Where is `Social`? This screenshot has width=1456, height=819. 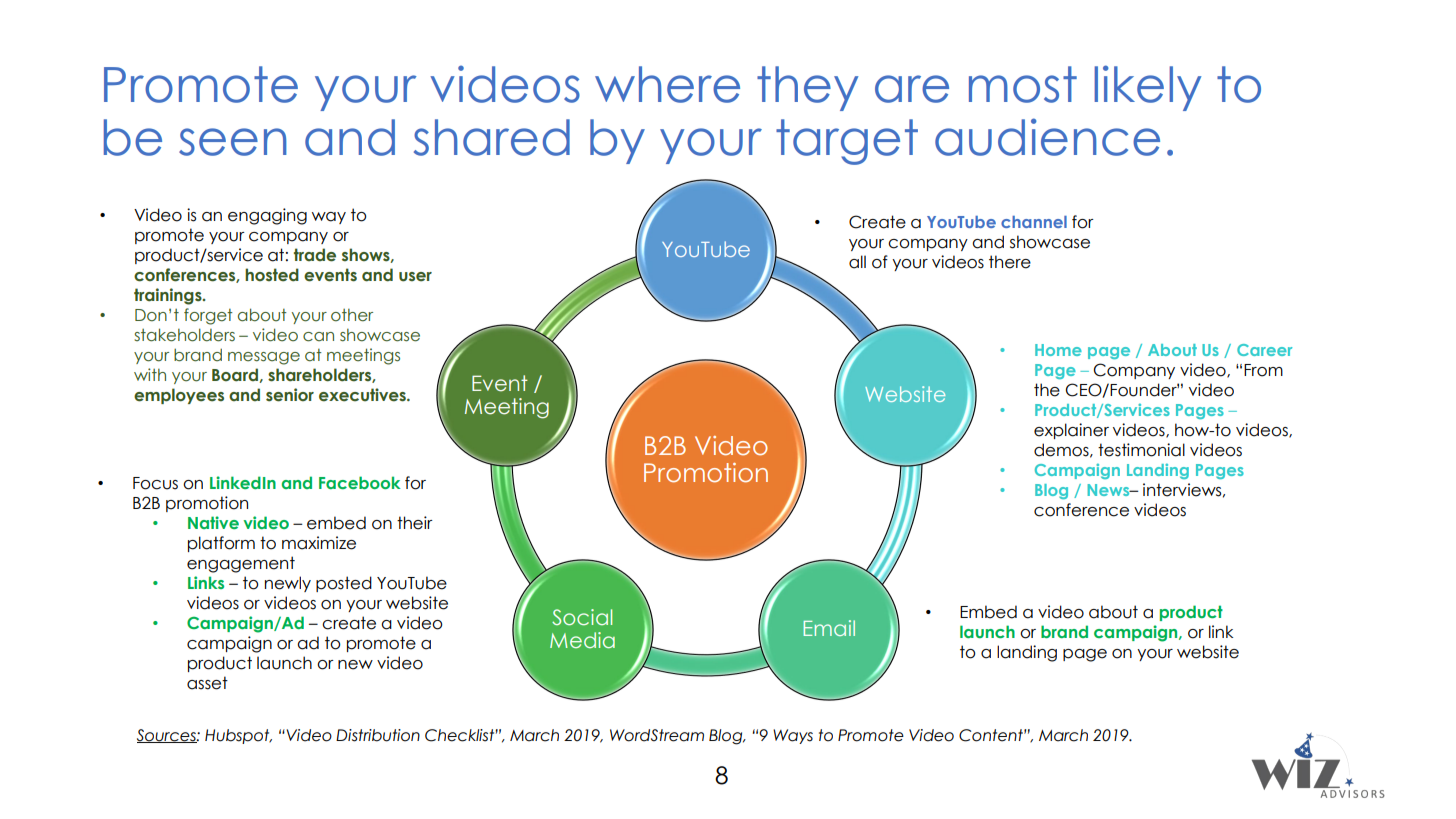
Social is located at coordinates (582, 617).
